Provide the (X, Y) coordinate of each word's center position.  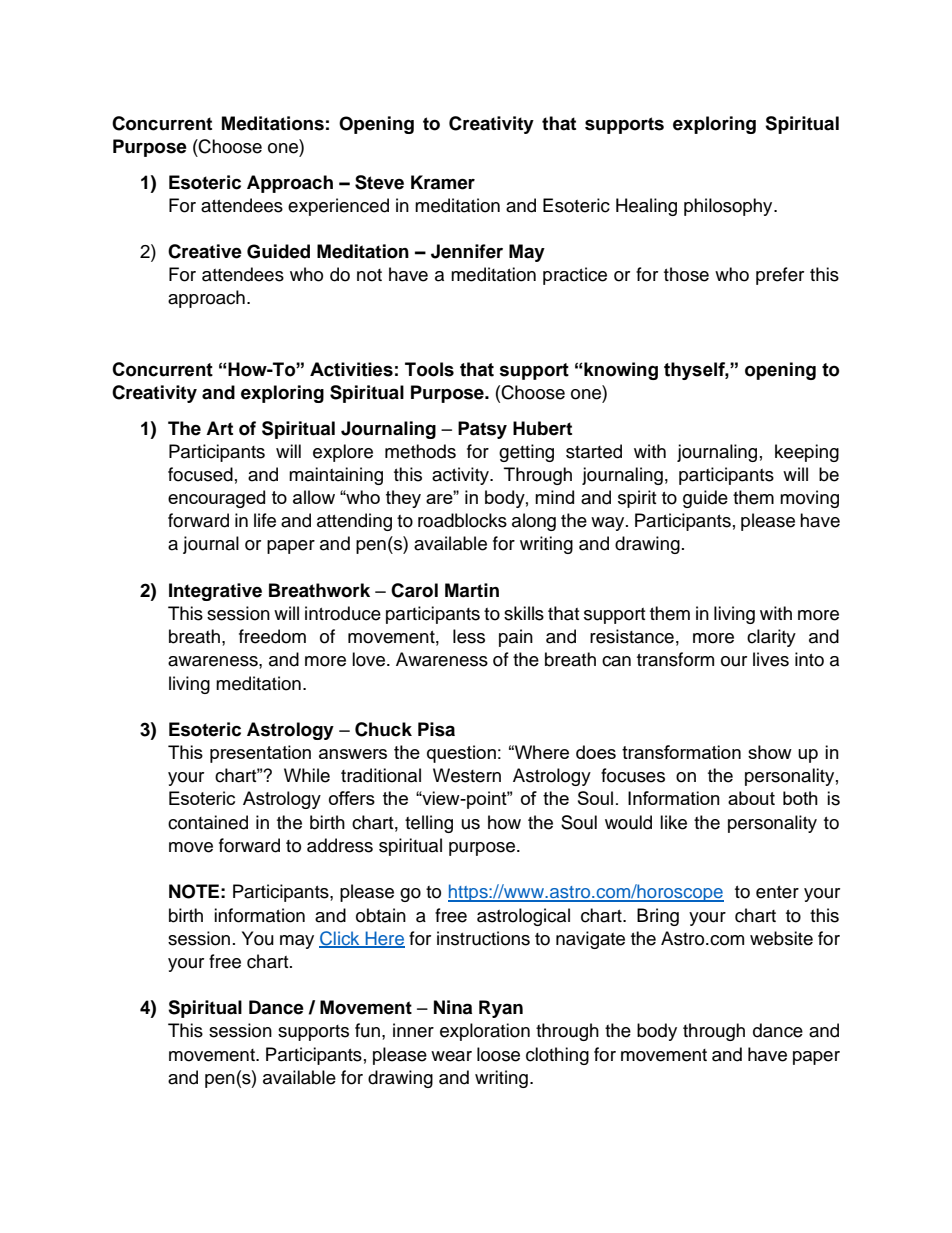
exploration (485, 1032)
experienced (338, 207)
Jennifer (467, 251)
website (781, 938)
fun (367, 1030)
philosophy (729, 207)
